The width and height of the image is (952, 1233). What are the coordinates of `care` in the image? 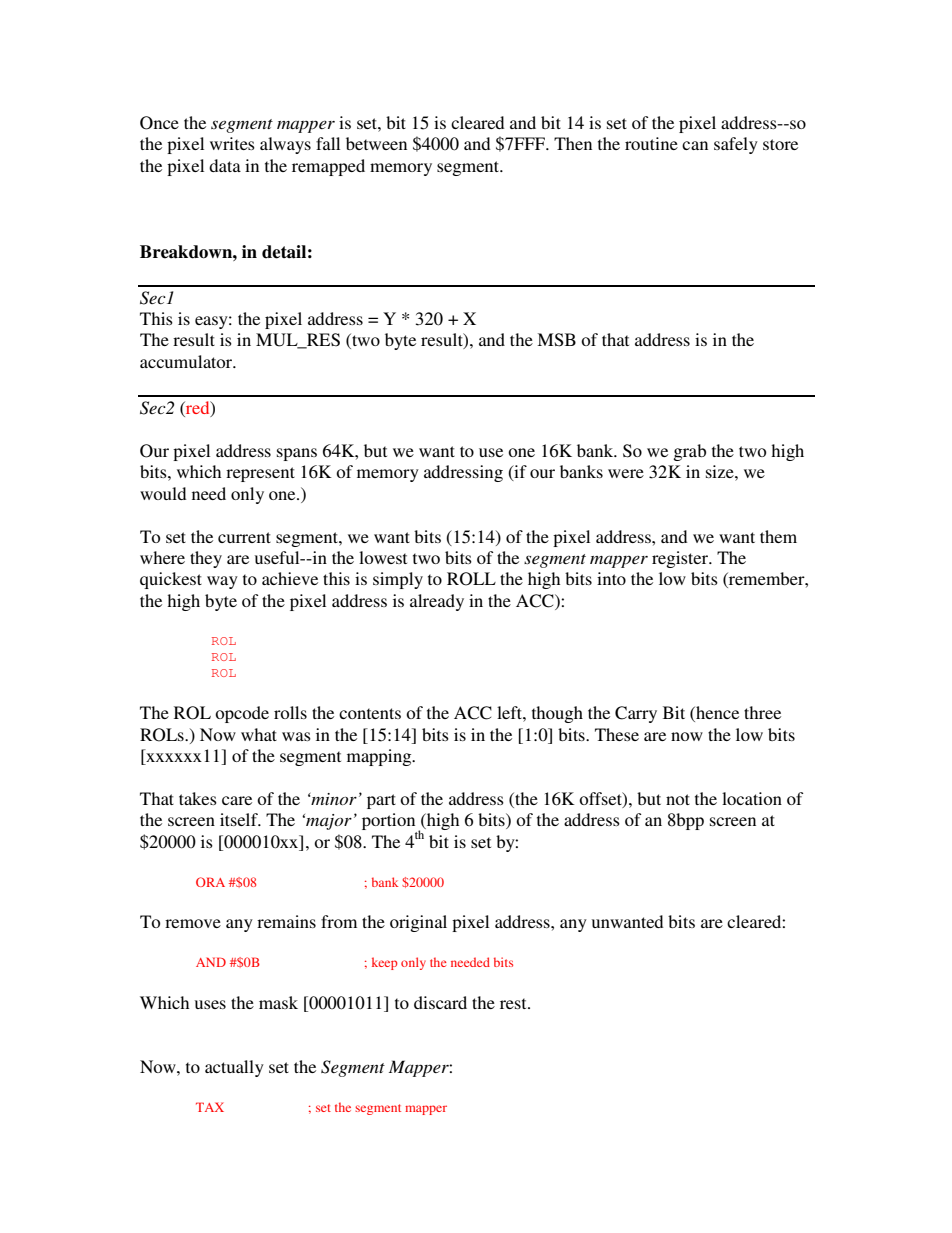 It's located at (237, 800).
